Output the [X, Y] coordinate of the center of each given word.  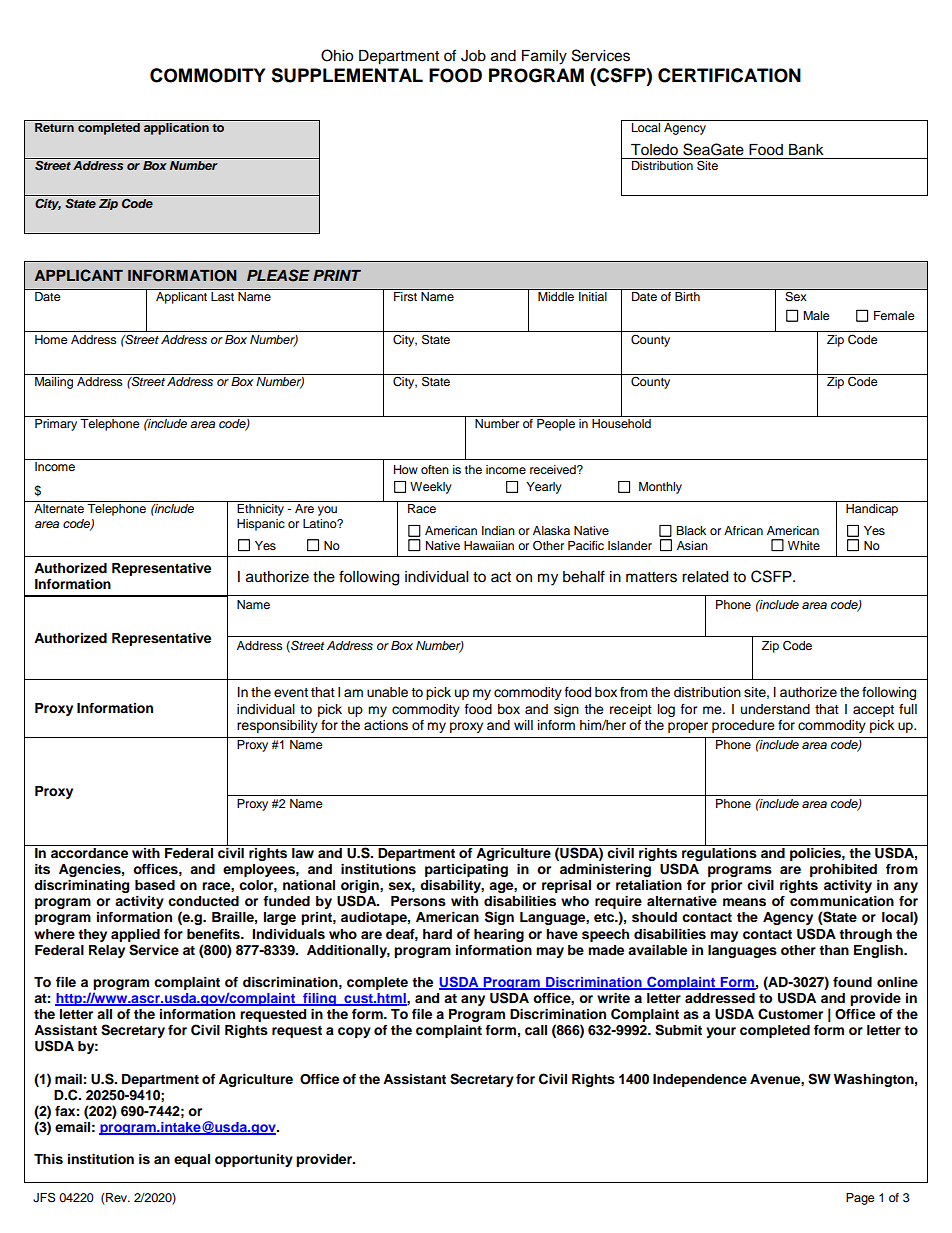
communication [842, 901]
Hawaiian [489, 545]
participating [466, 870]
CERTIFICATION [729, 75]
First [405, 296]
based [155, 885]
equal [192, 1160]
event [291, 693]
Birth [687, 296]
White [804, 545]
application [176, 129]
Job [473, 56]
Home [51, 339]
